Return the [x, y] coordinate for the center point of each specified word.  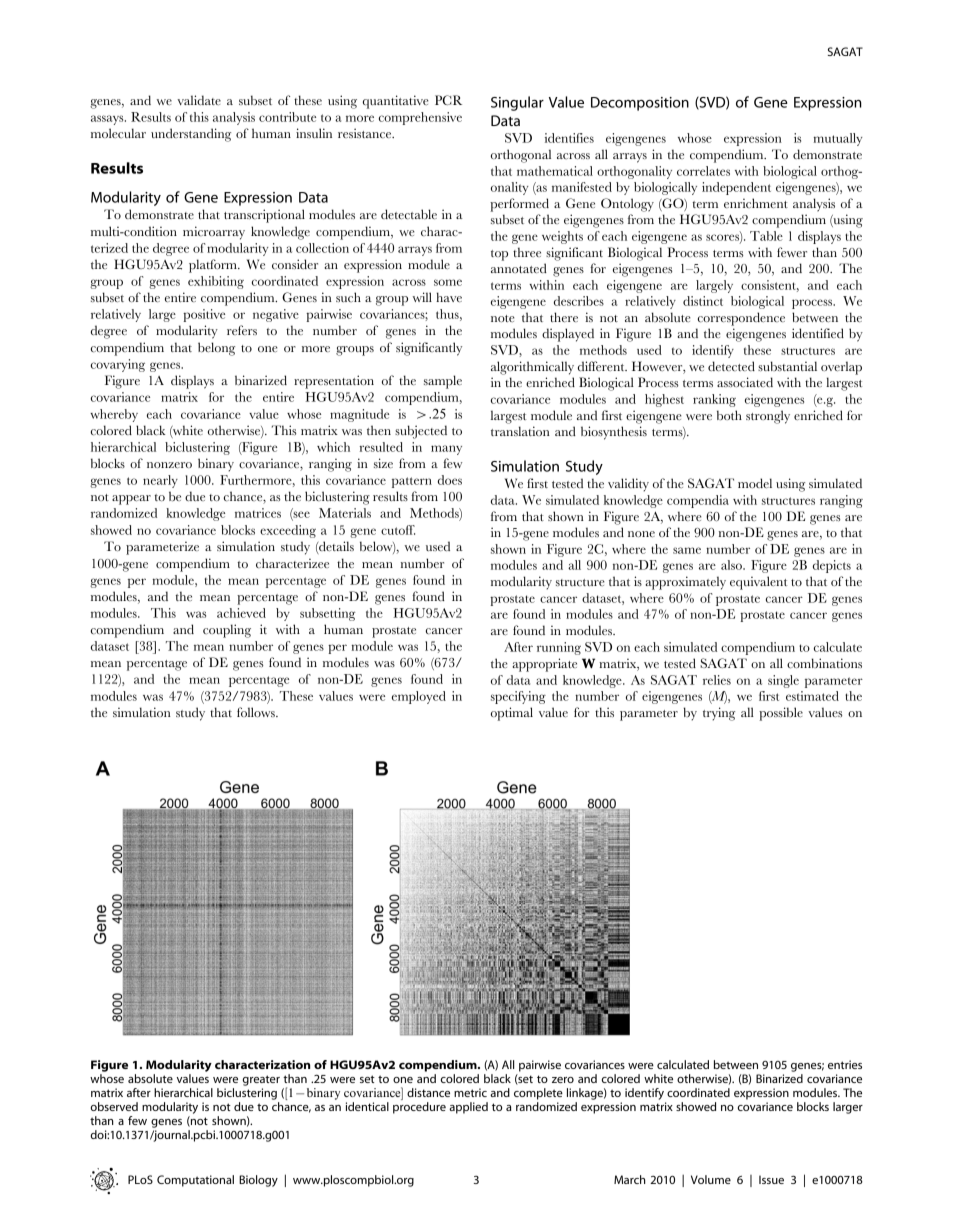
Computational [195, 1181]
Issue [771, 1179]
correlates [703, 171]
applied [468, 1108]
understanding [191, 135]
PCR [448, 100]
